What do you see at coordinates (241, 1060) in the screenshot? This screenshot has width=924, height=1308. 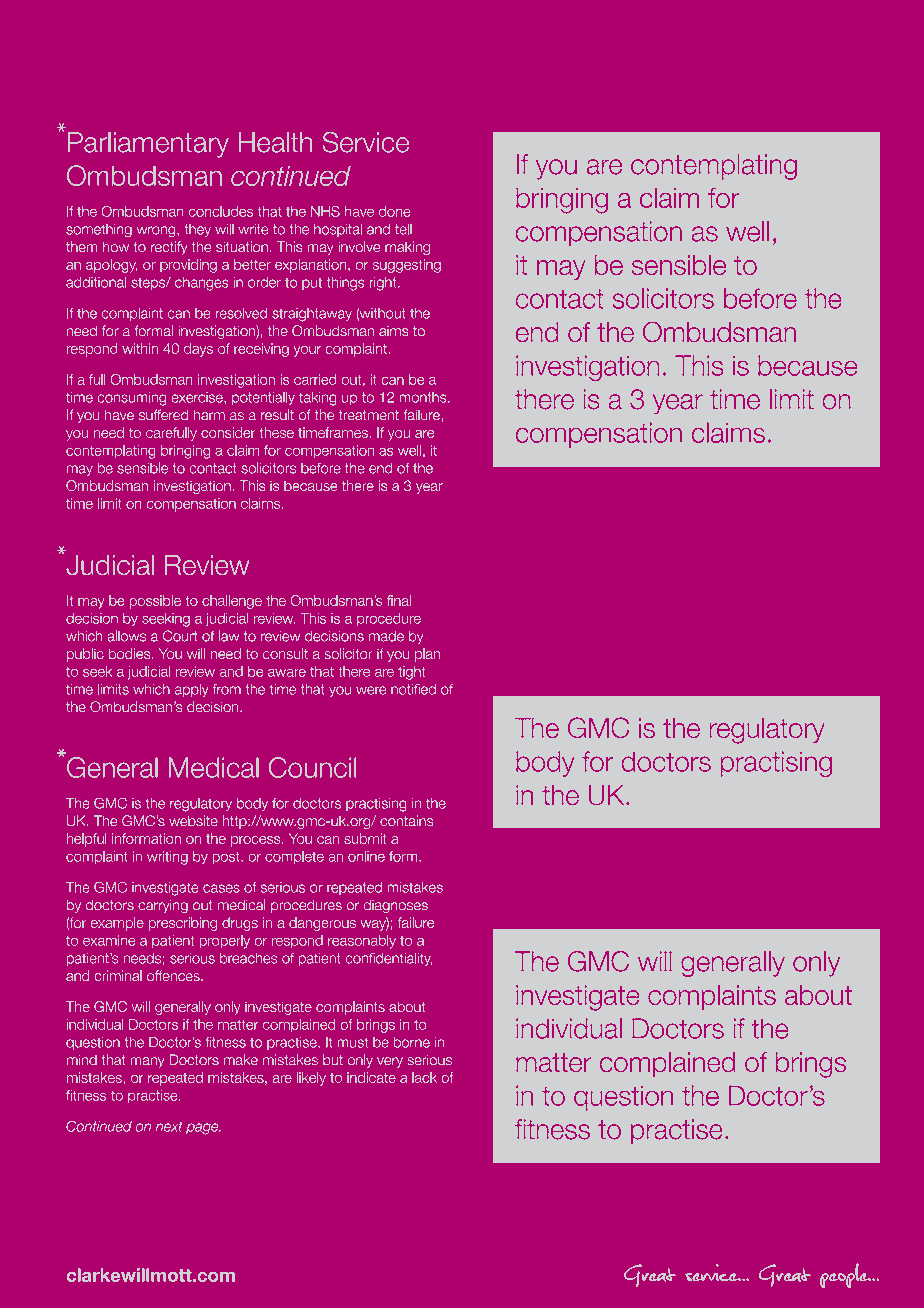 I see `make` at bounding box center [241, 1060].
